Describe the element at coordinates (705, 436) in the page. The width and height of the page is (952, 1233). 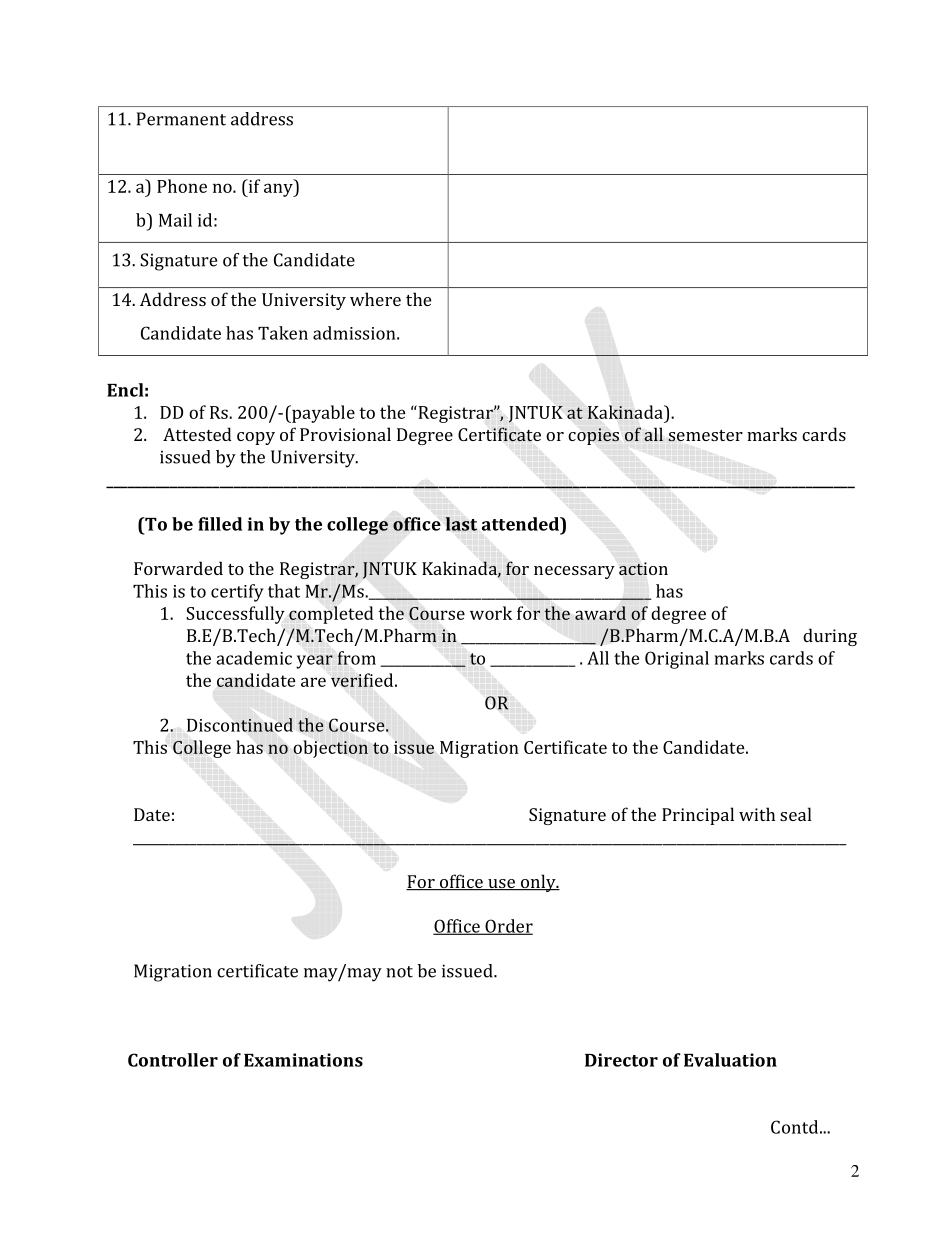
I see `semester` at that location.
